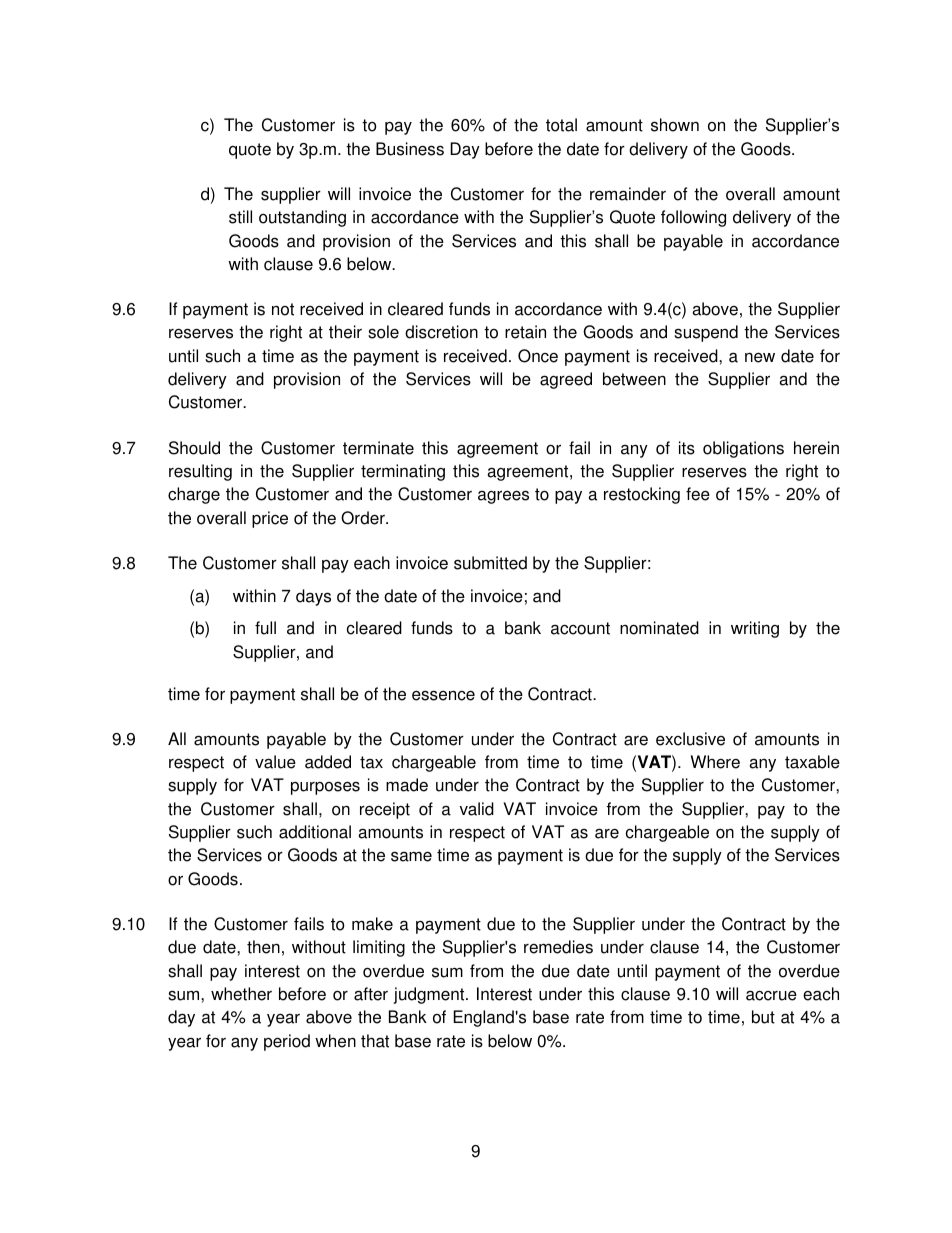  I want to click on Where, so click(715, 762).
